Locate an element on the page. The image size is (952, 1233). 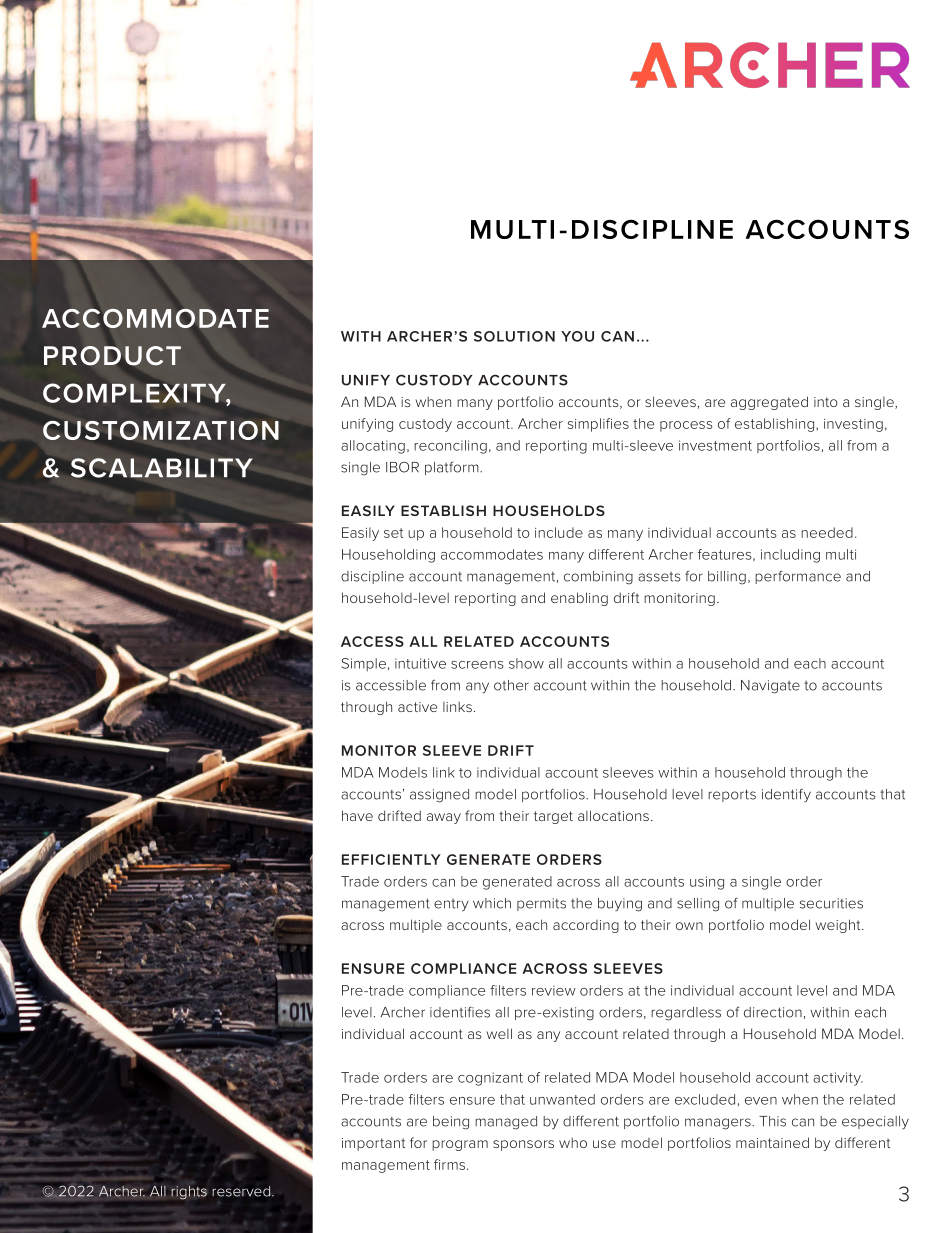
review is located at coordinates (554, 990).
